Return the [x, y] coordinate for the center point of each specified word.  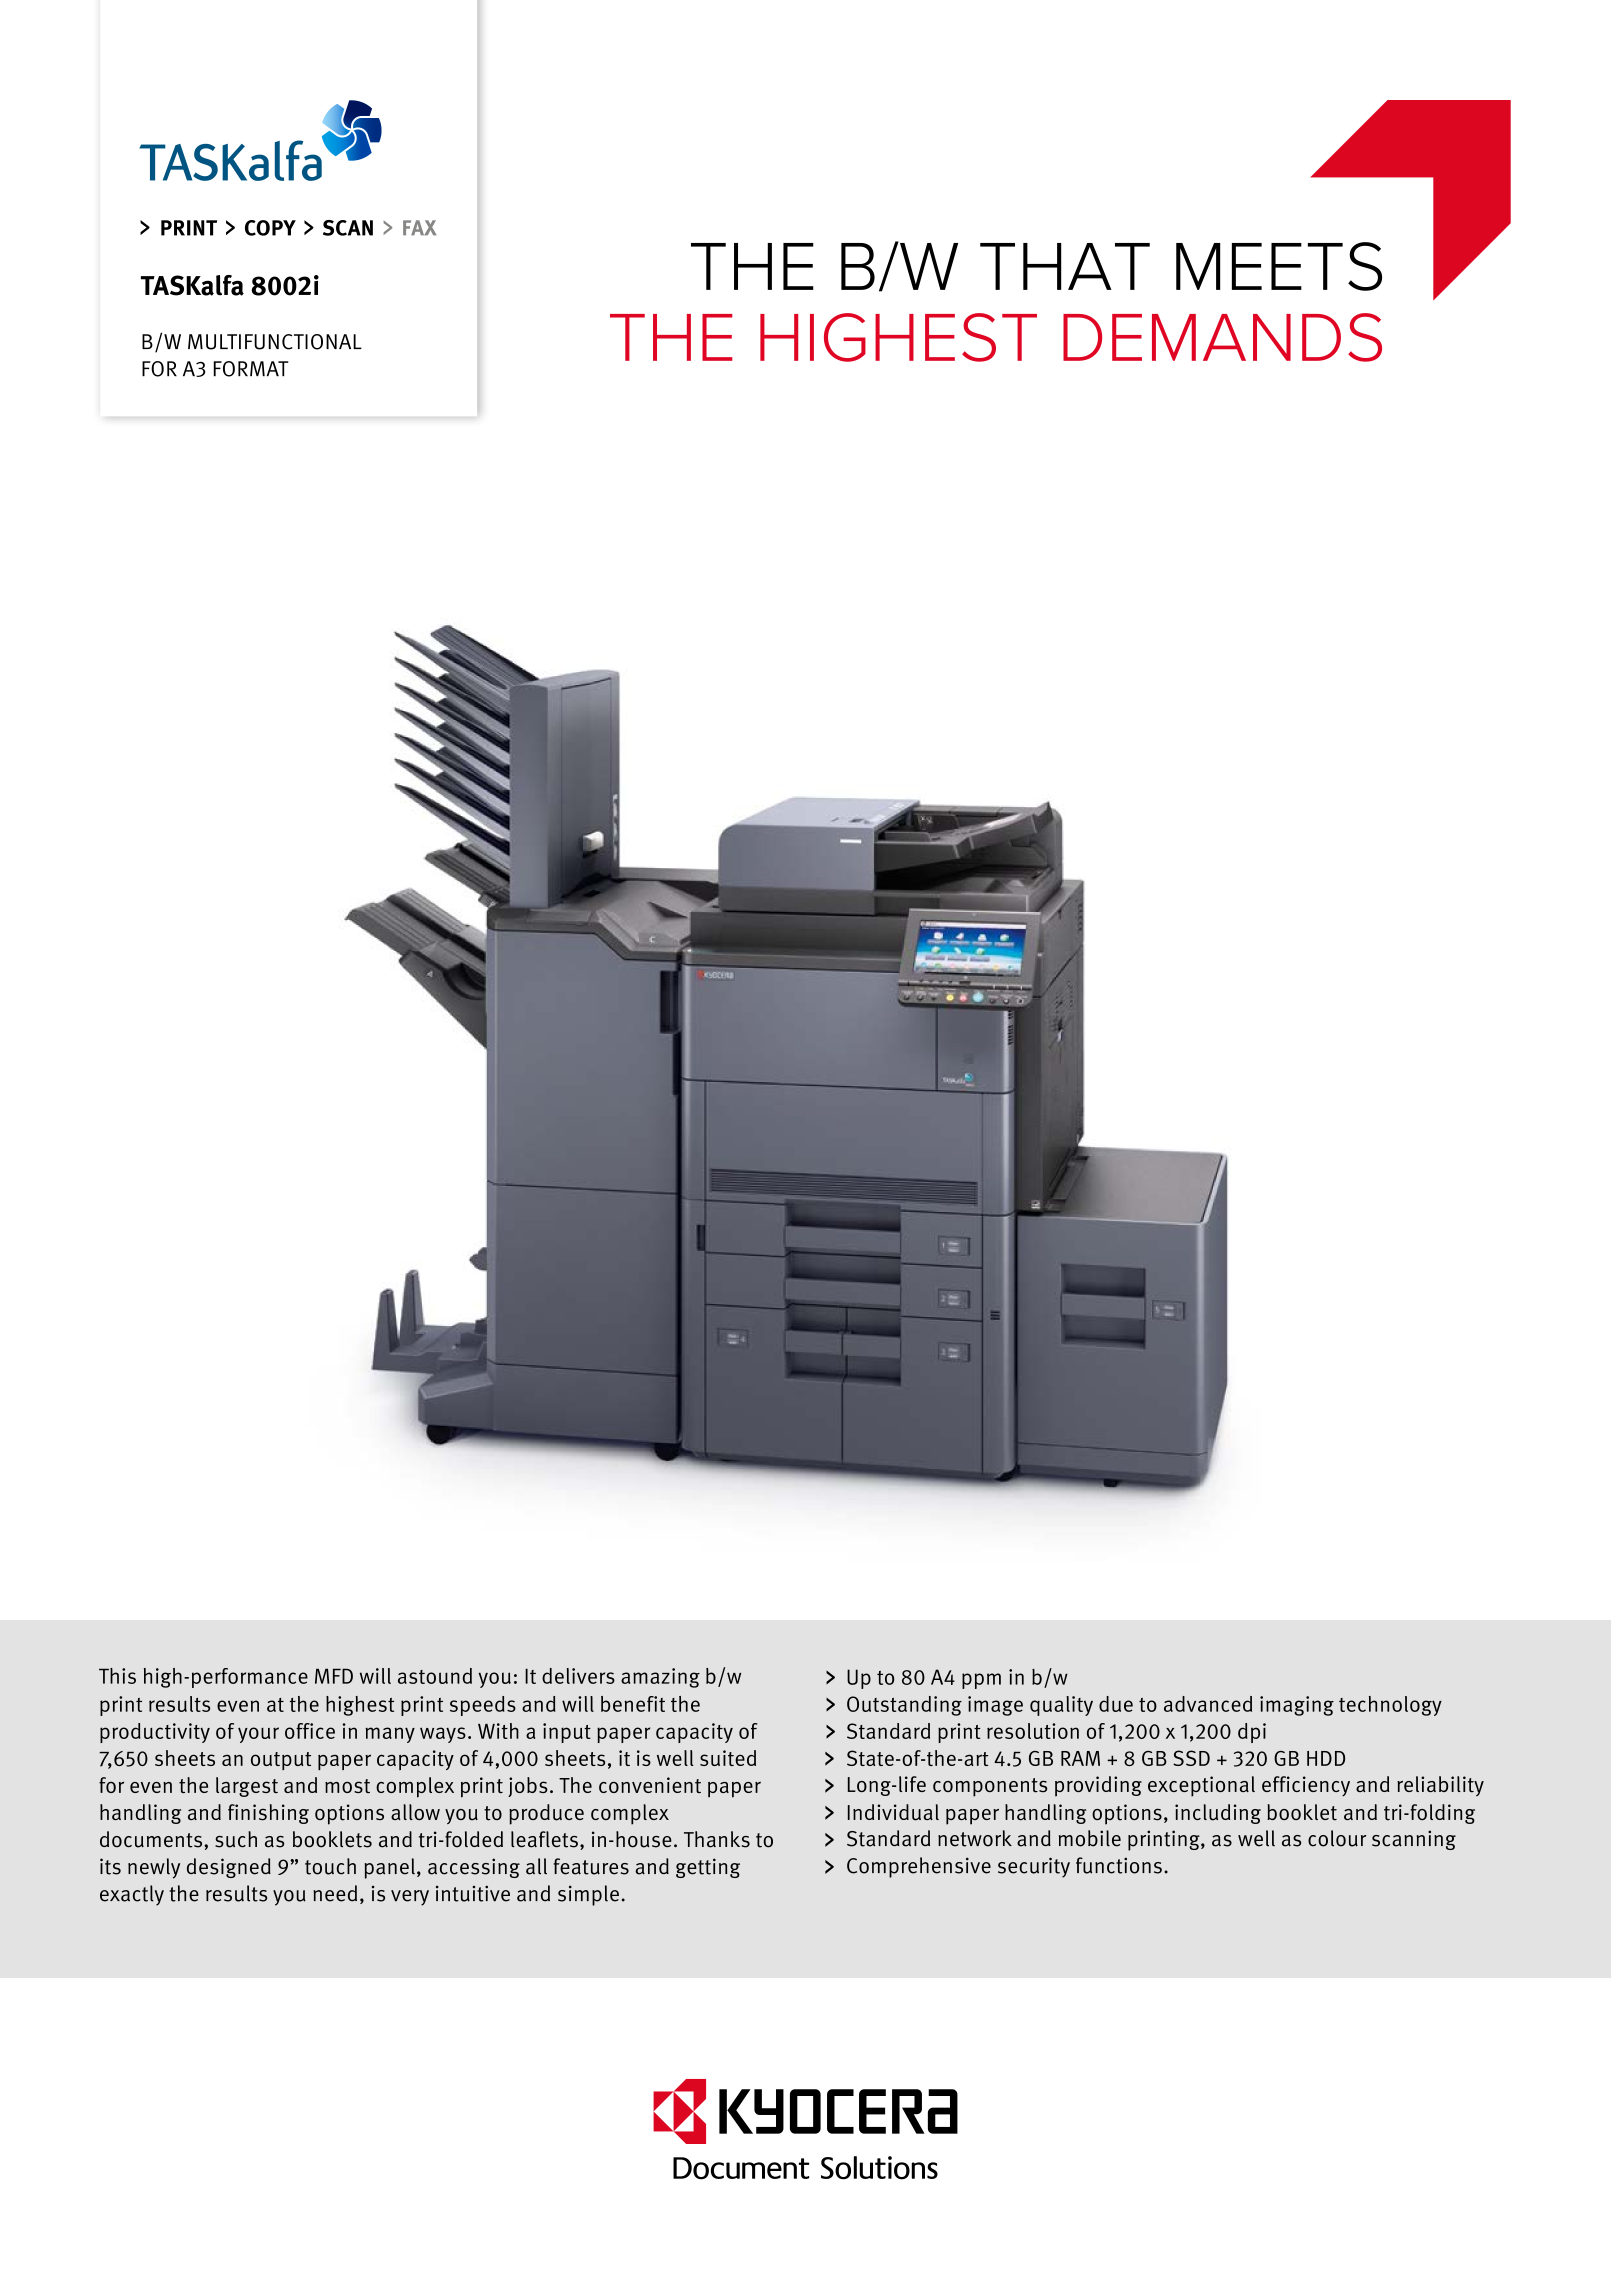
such [236, 1839]
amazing [660, 1678]
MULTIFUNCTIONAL [275, 342]
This [117, 1676]
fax [419, 227]
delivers [578, 1676]
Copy [270, 228]
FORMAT [250, 369]
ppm [981, 1681]
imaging [1297, 1706]
